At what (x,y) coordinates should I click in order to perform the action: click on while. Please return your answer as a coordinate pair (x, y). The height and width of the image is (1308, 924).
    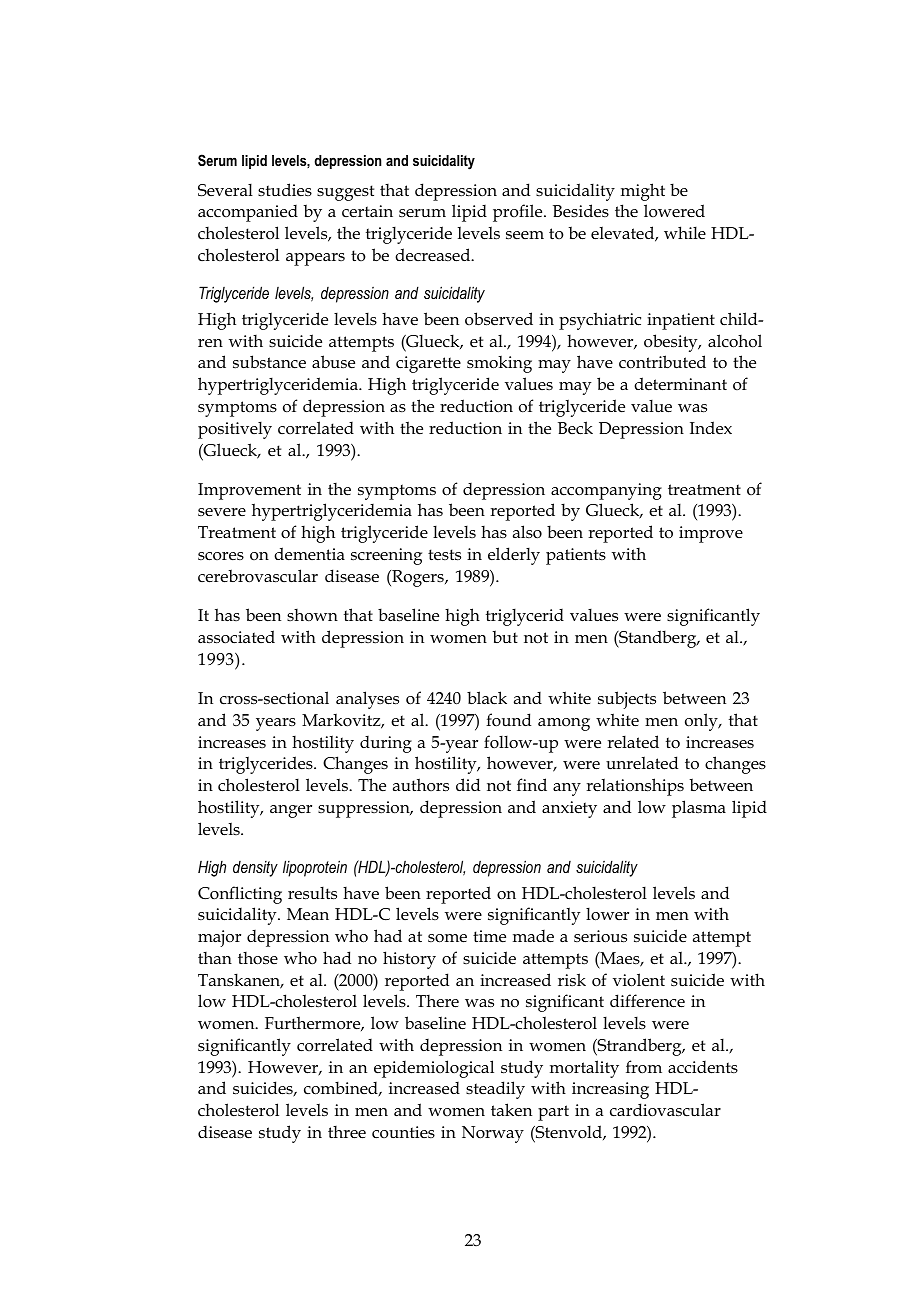
    Looking at the image, I should click on (685, 232).
